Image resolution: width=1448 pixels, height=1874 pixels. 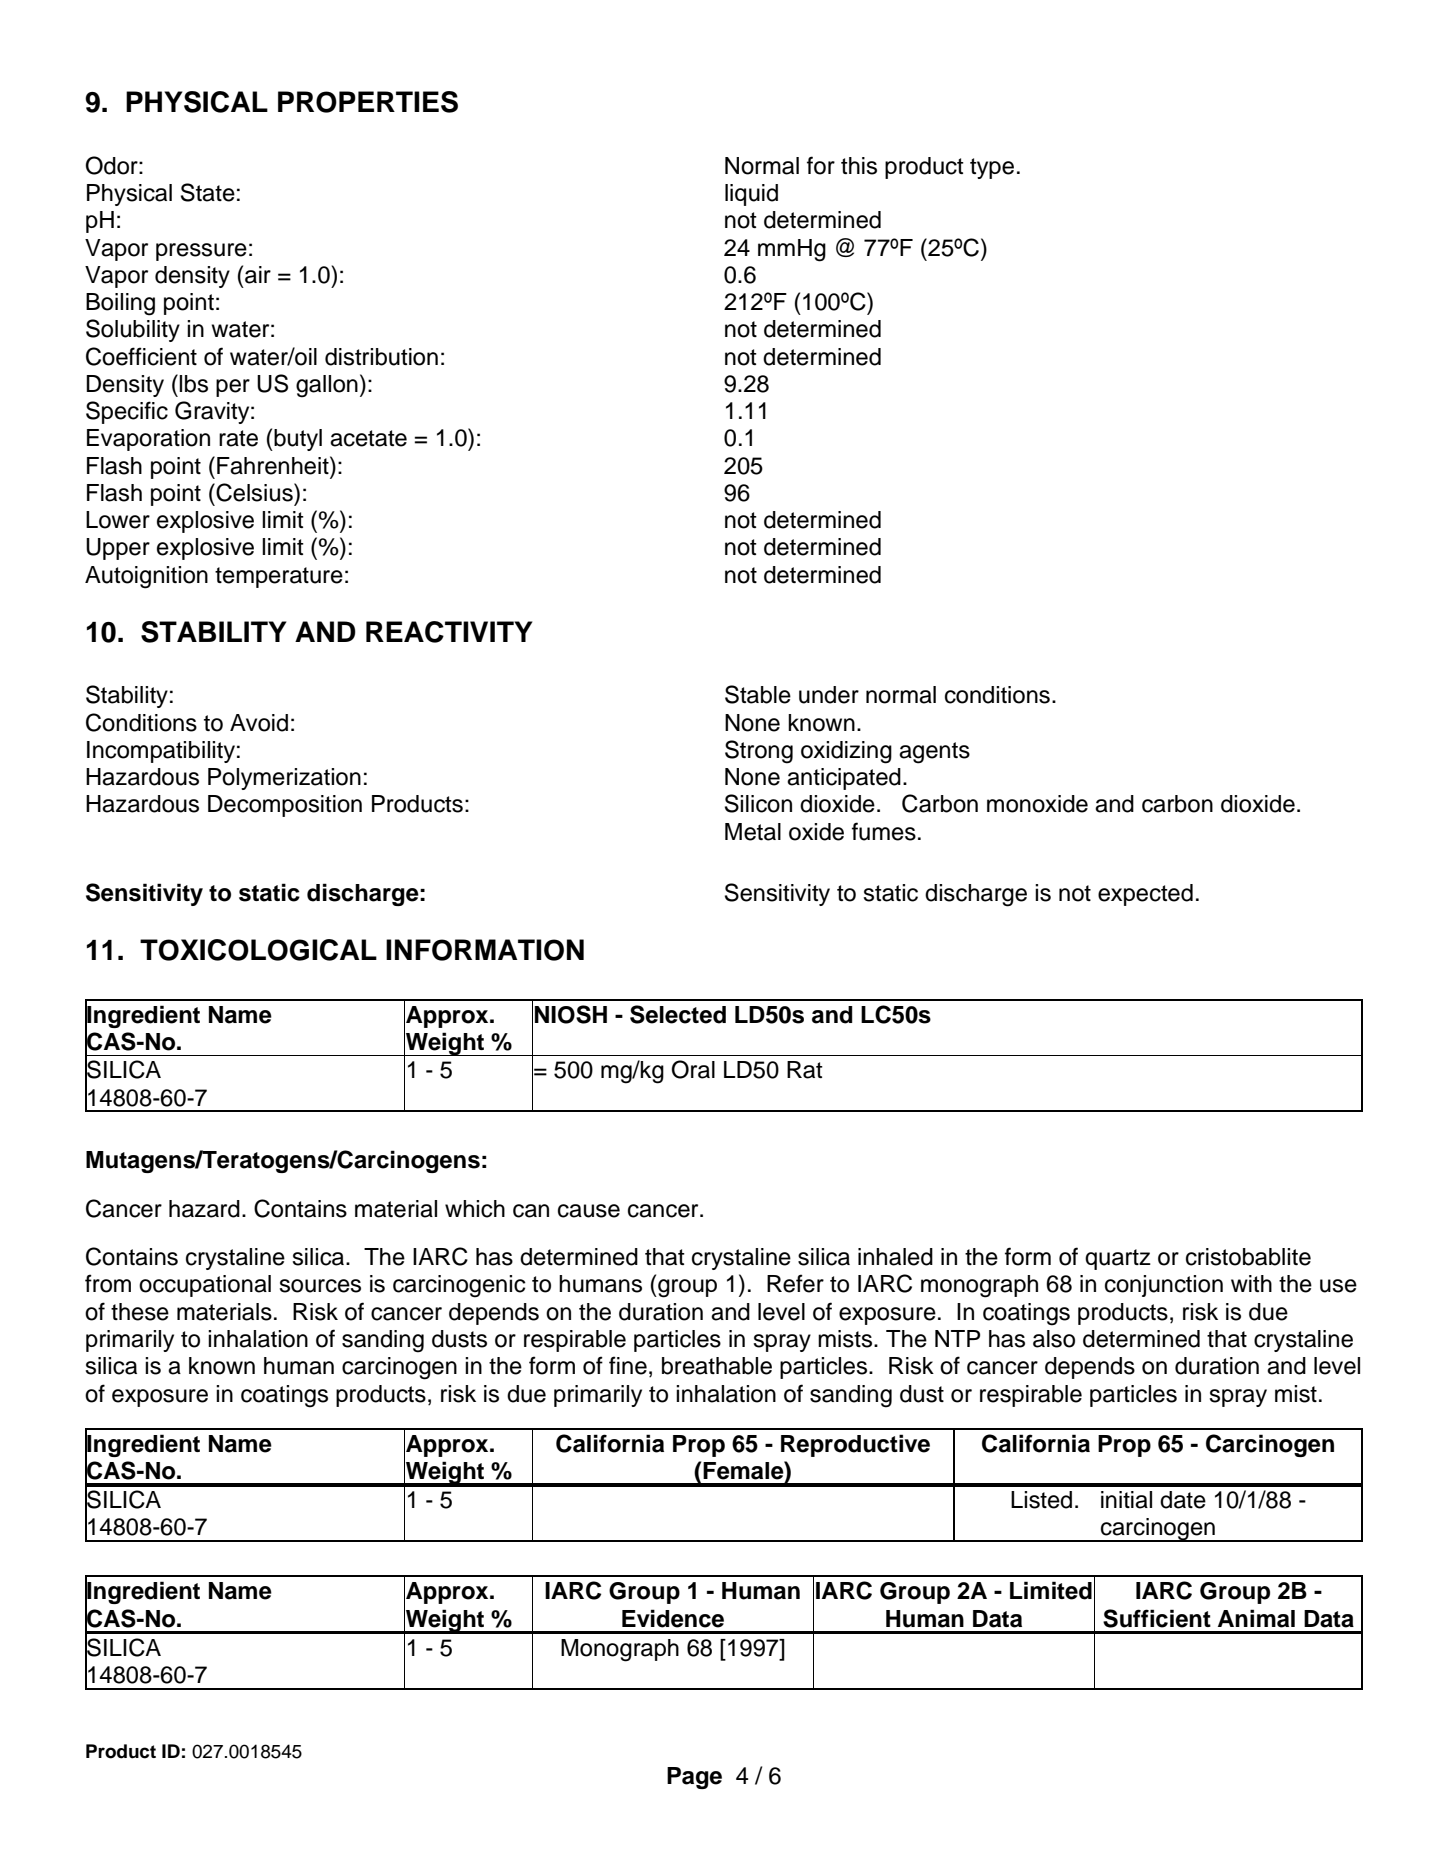 I want to click on expected, so click(x=1145, y=895).
